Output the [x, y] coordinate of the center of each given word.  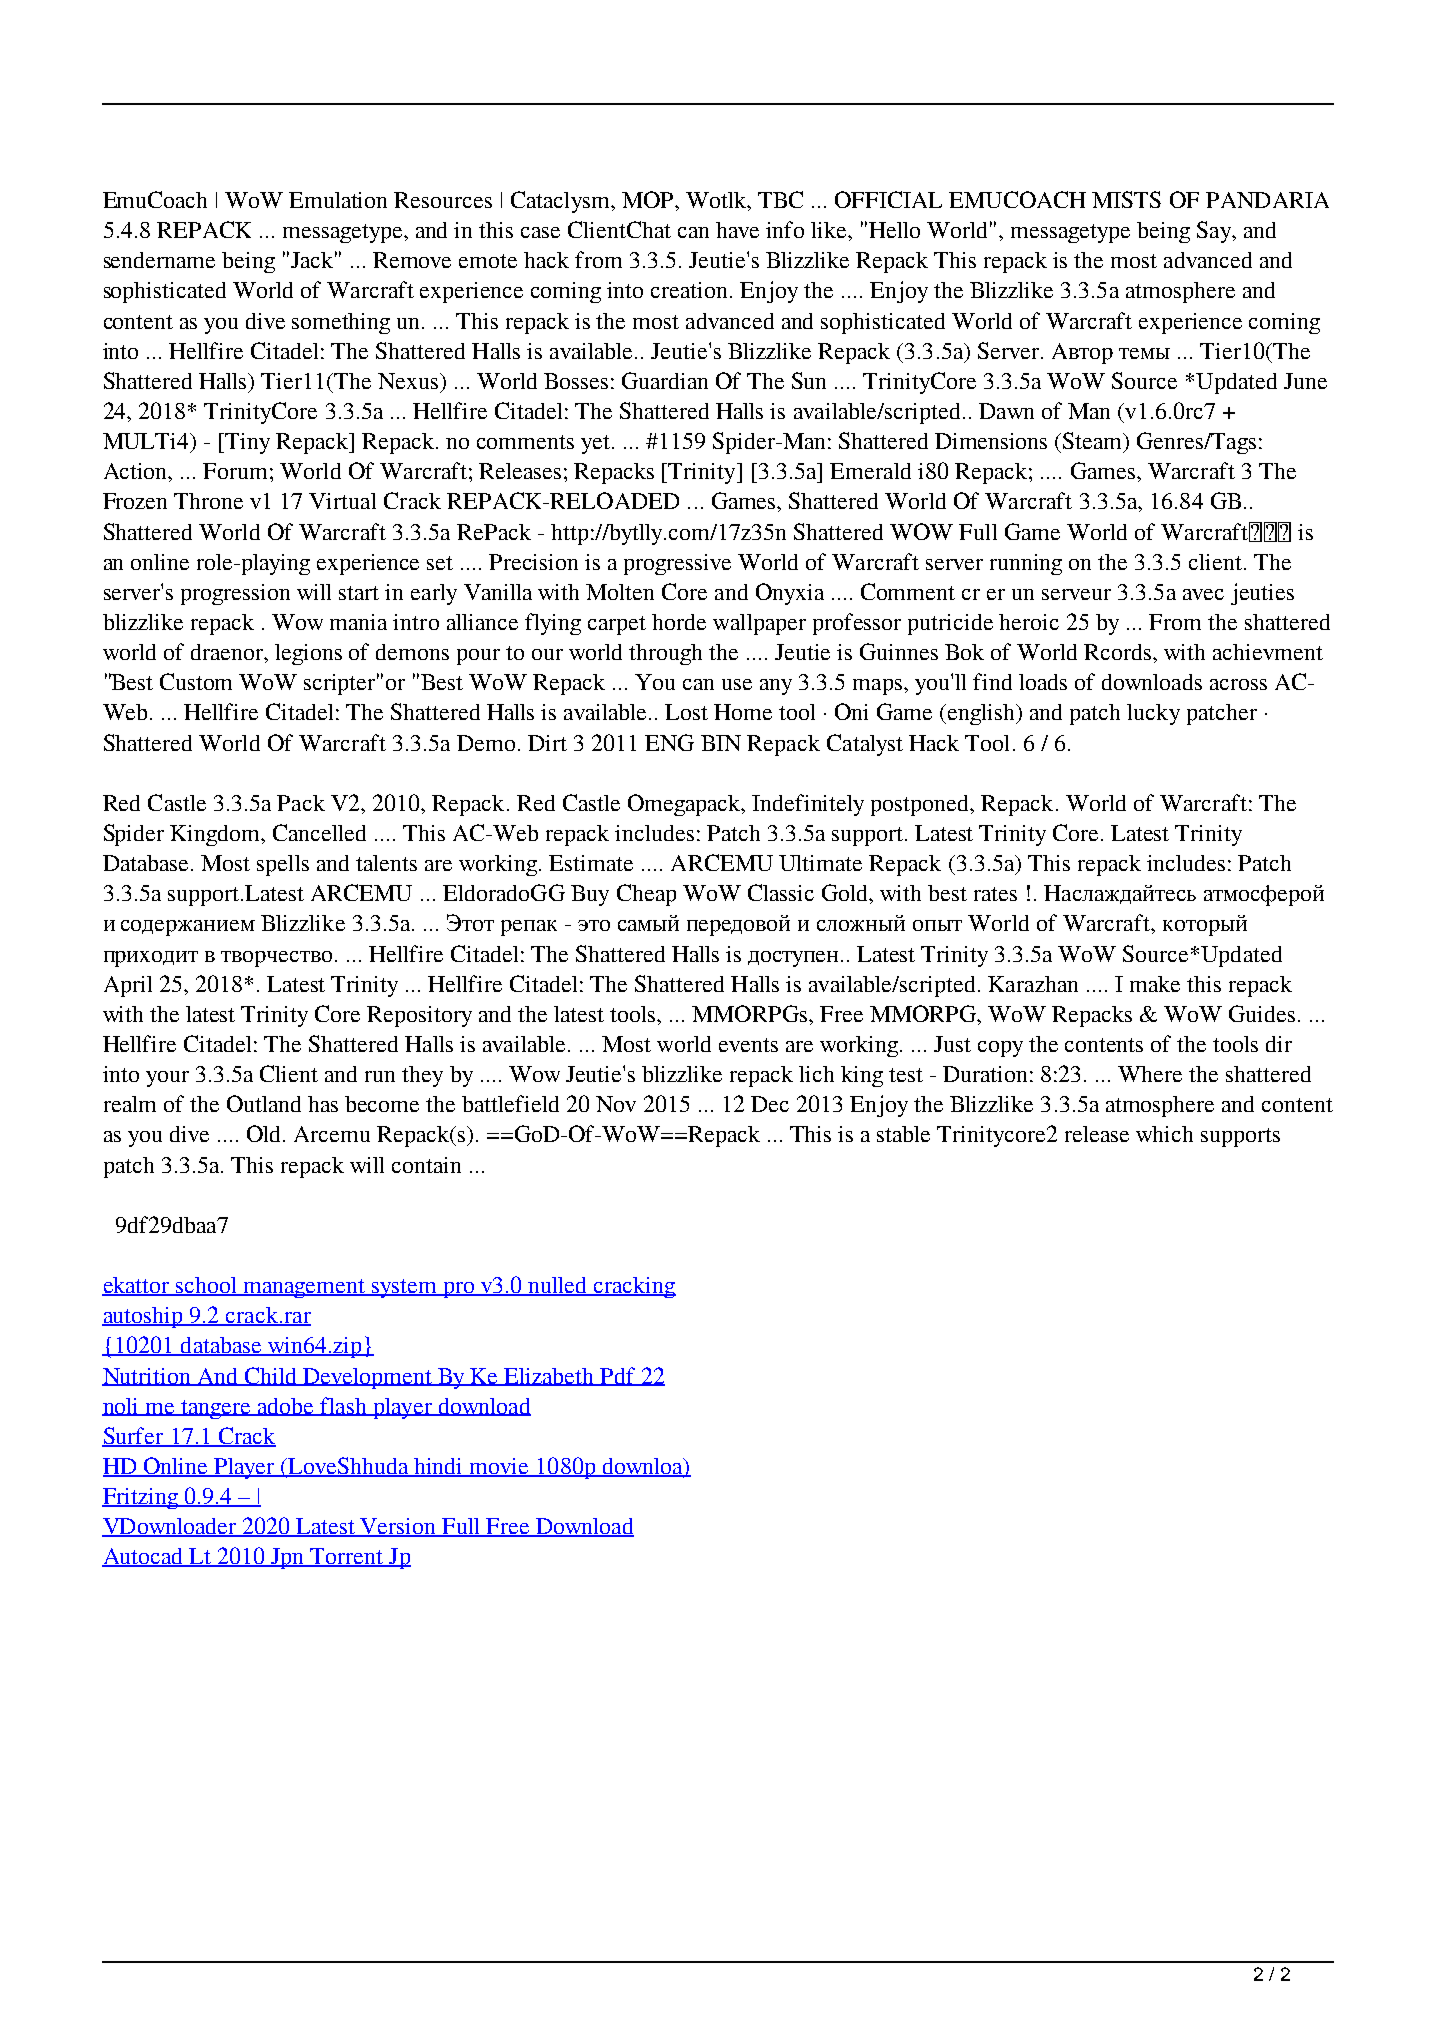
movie [499, 1467]
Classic [781, 892]
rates [995, 894]
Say [1215, 232]
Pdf [617, 1376]
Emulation [338, 200]
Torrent [347, 1557]
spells [283, 865]
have [737, 230]
